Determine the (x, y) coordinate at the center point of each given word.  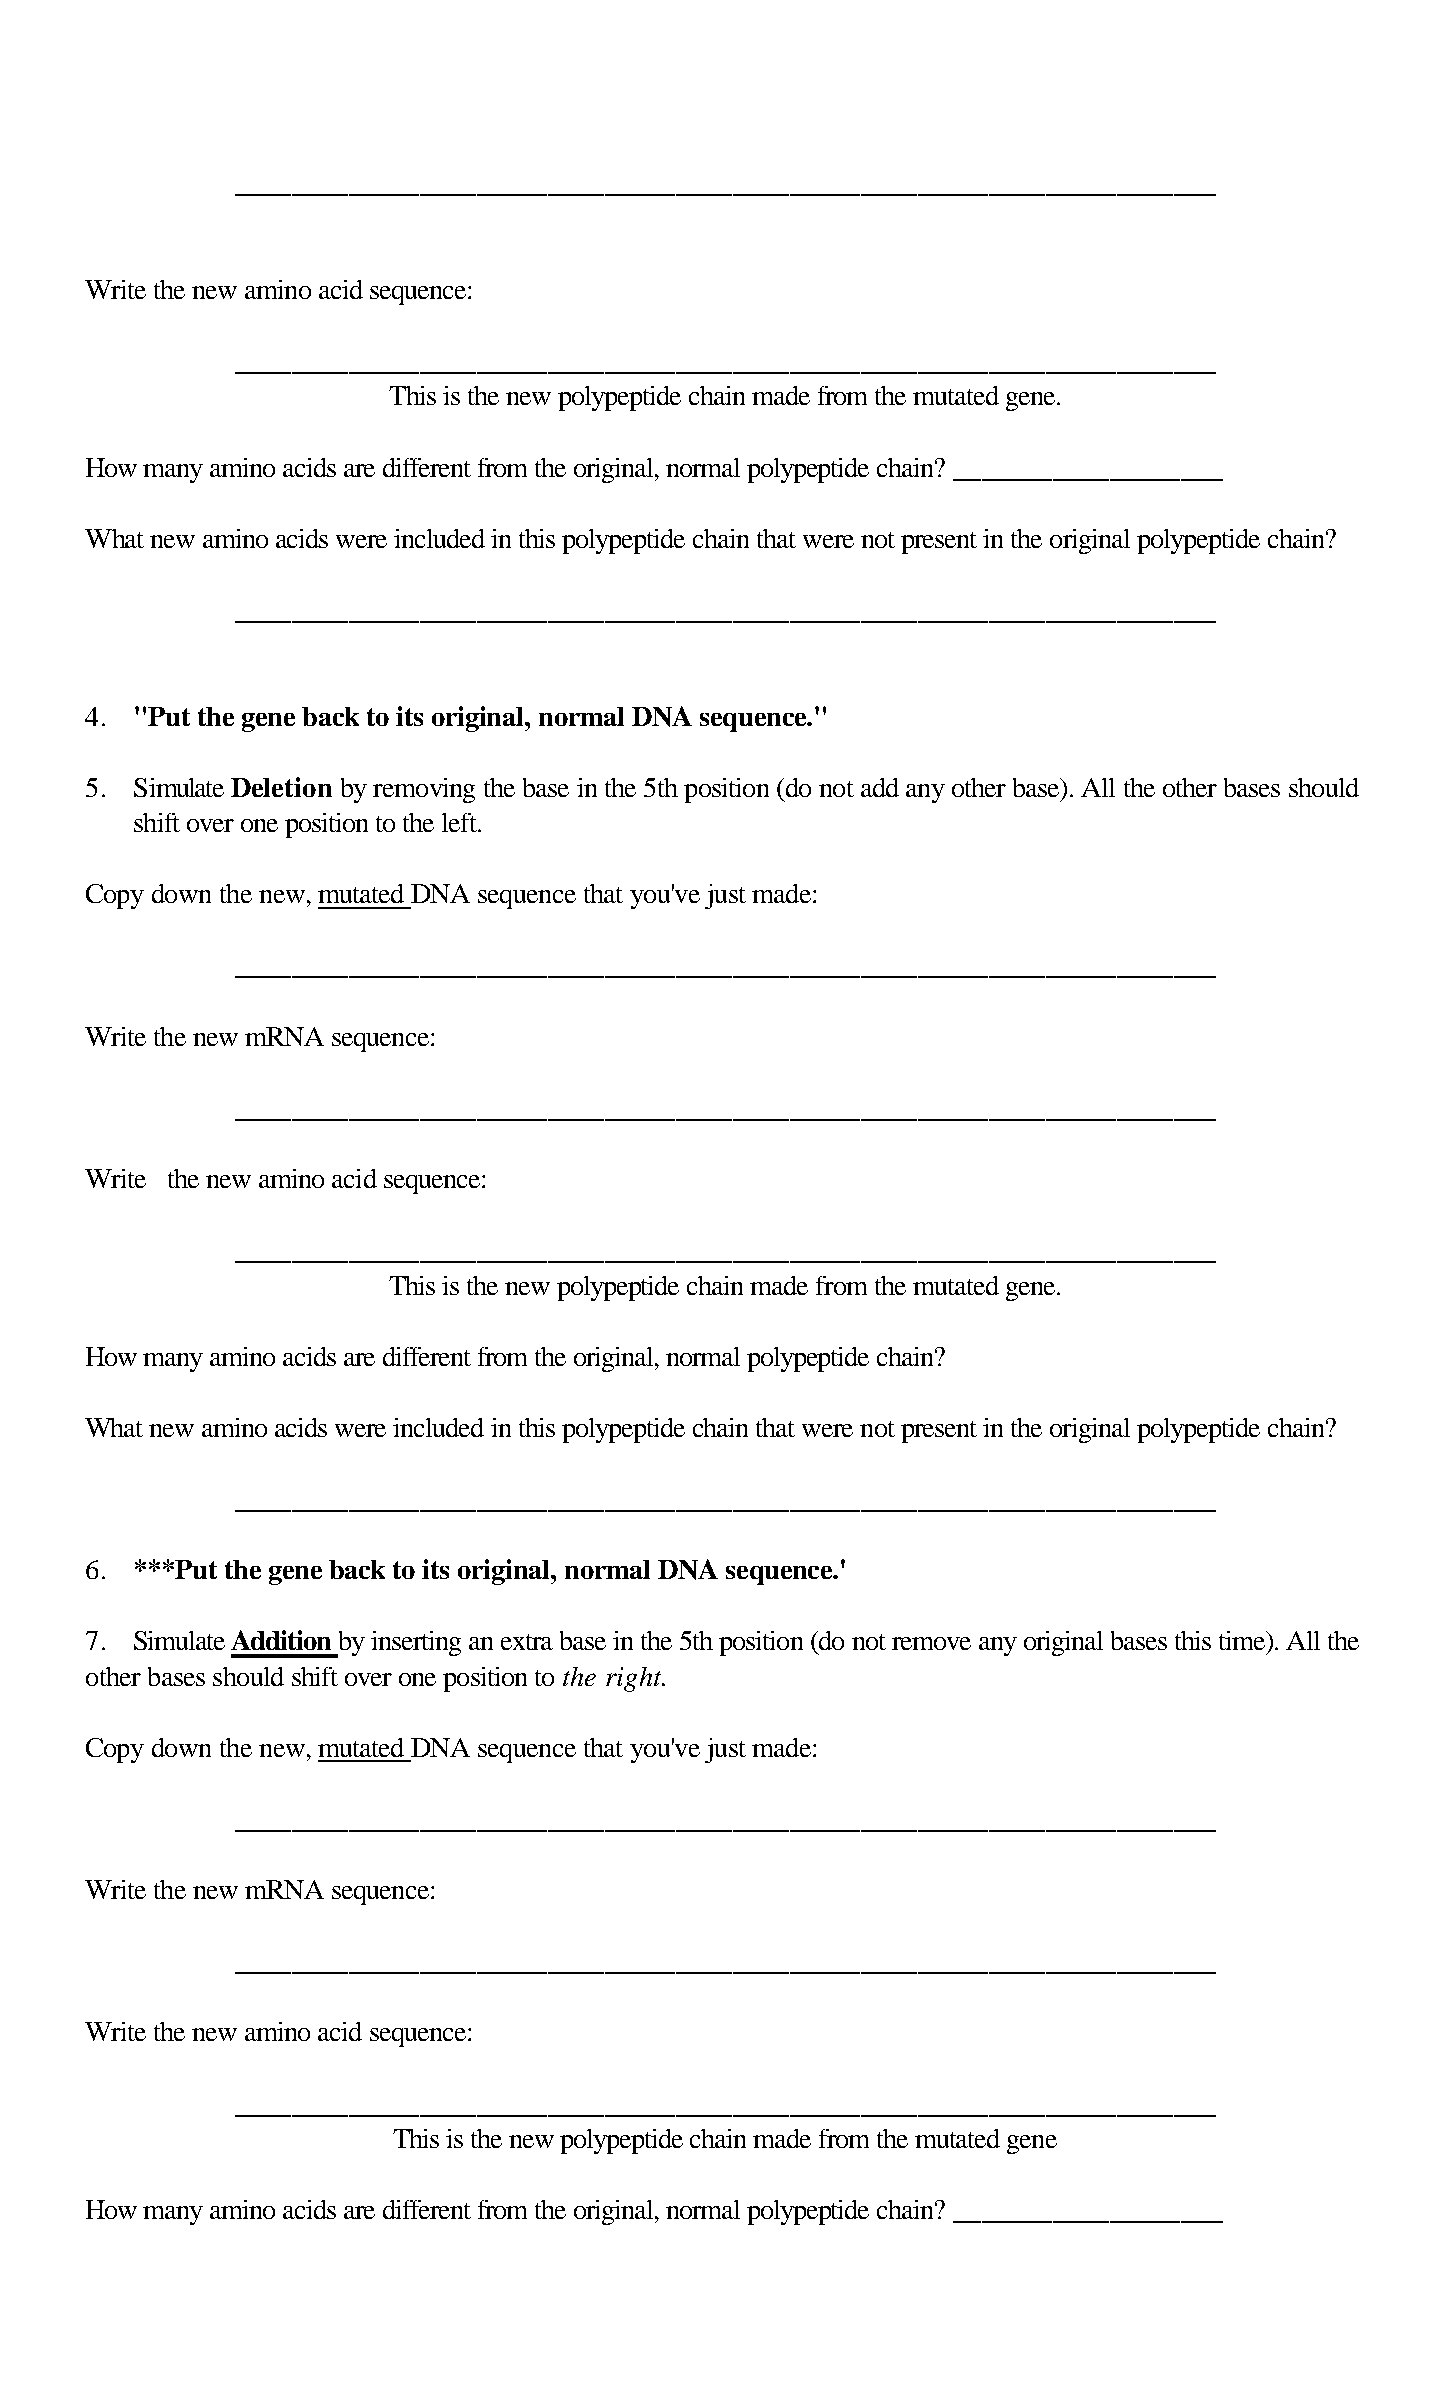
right (635, 1679)
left (460, 822)
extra (527, 1642)
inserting (416, 1643)
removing (424, 790)
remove (931, 1643)
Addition (281, 1640)
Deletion (281, 787)
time (1243, 1640)
